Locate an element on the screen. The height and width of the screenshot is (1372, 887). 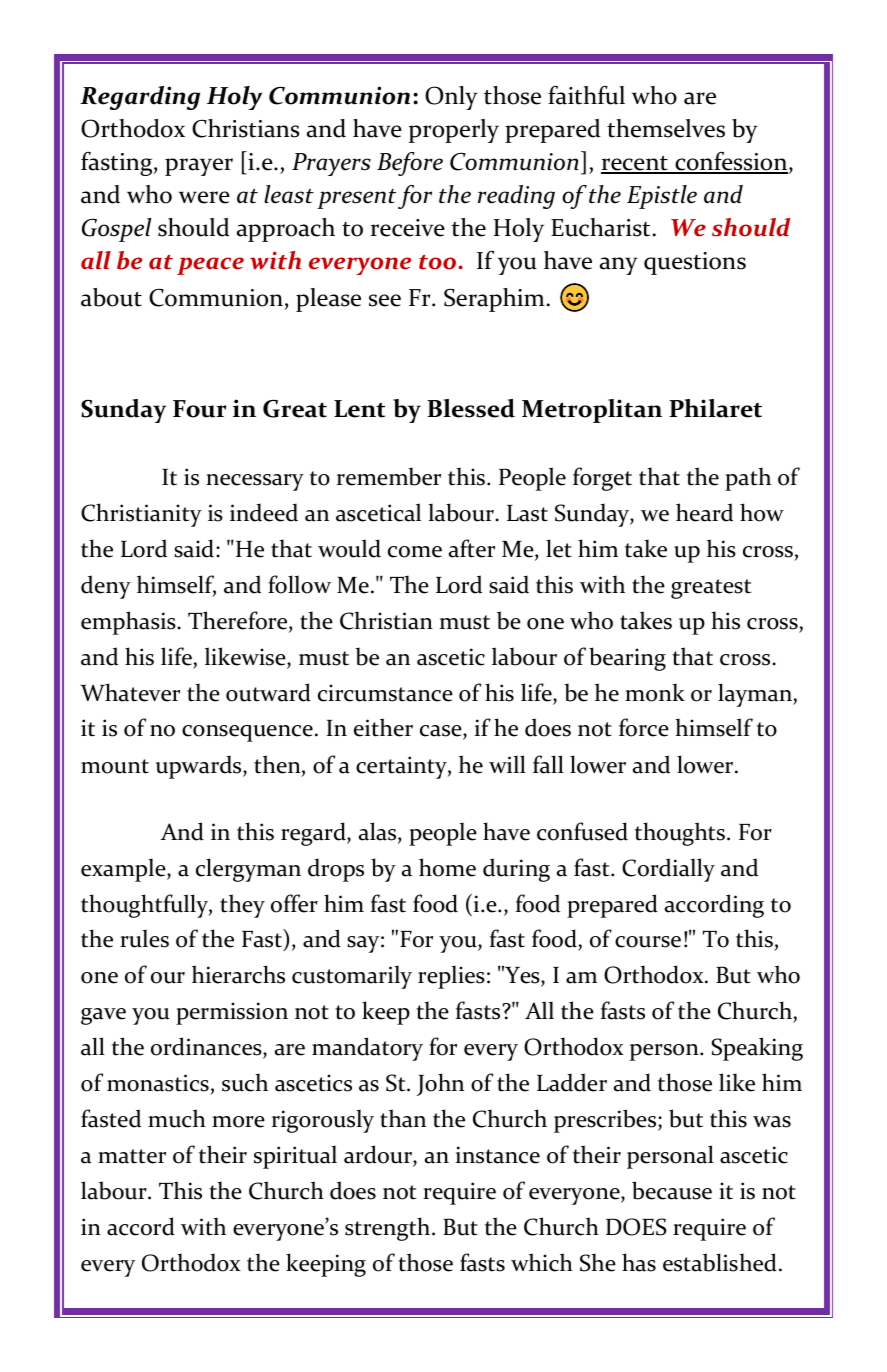
circumstance is located at coordinates (385, 693).
